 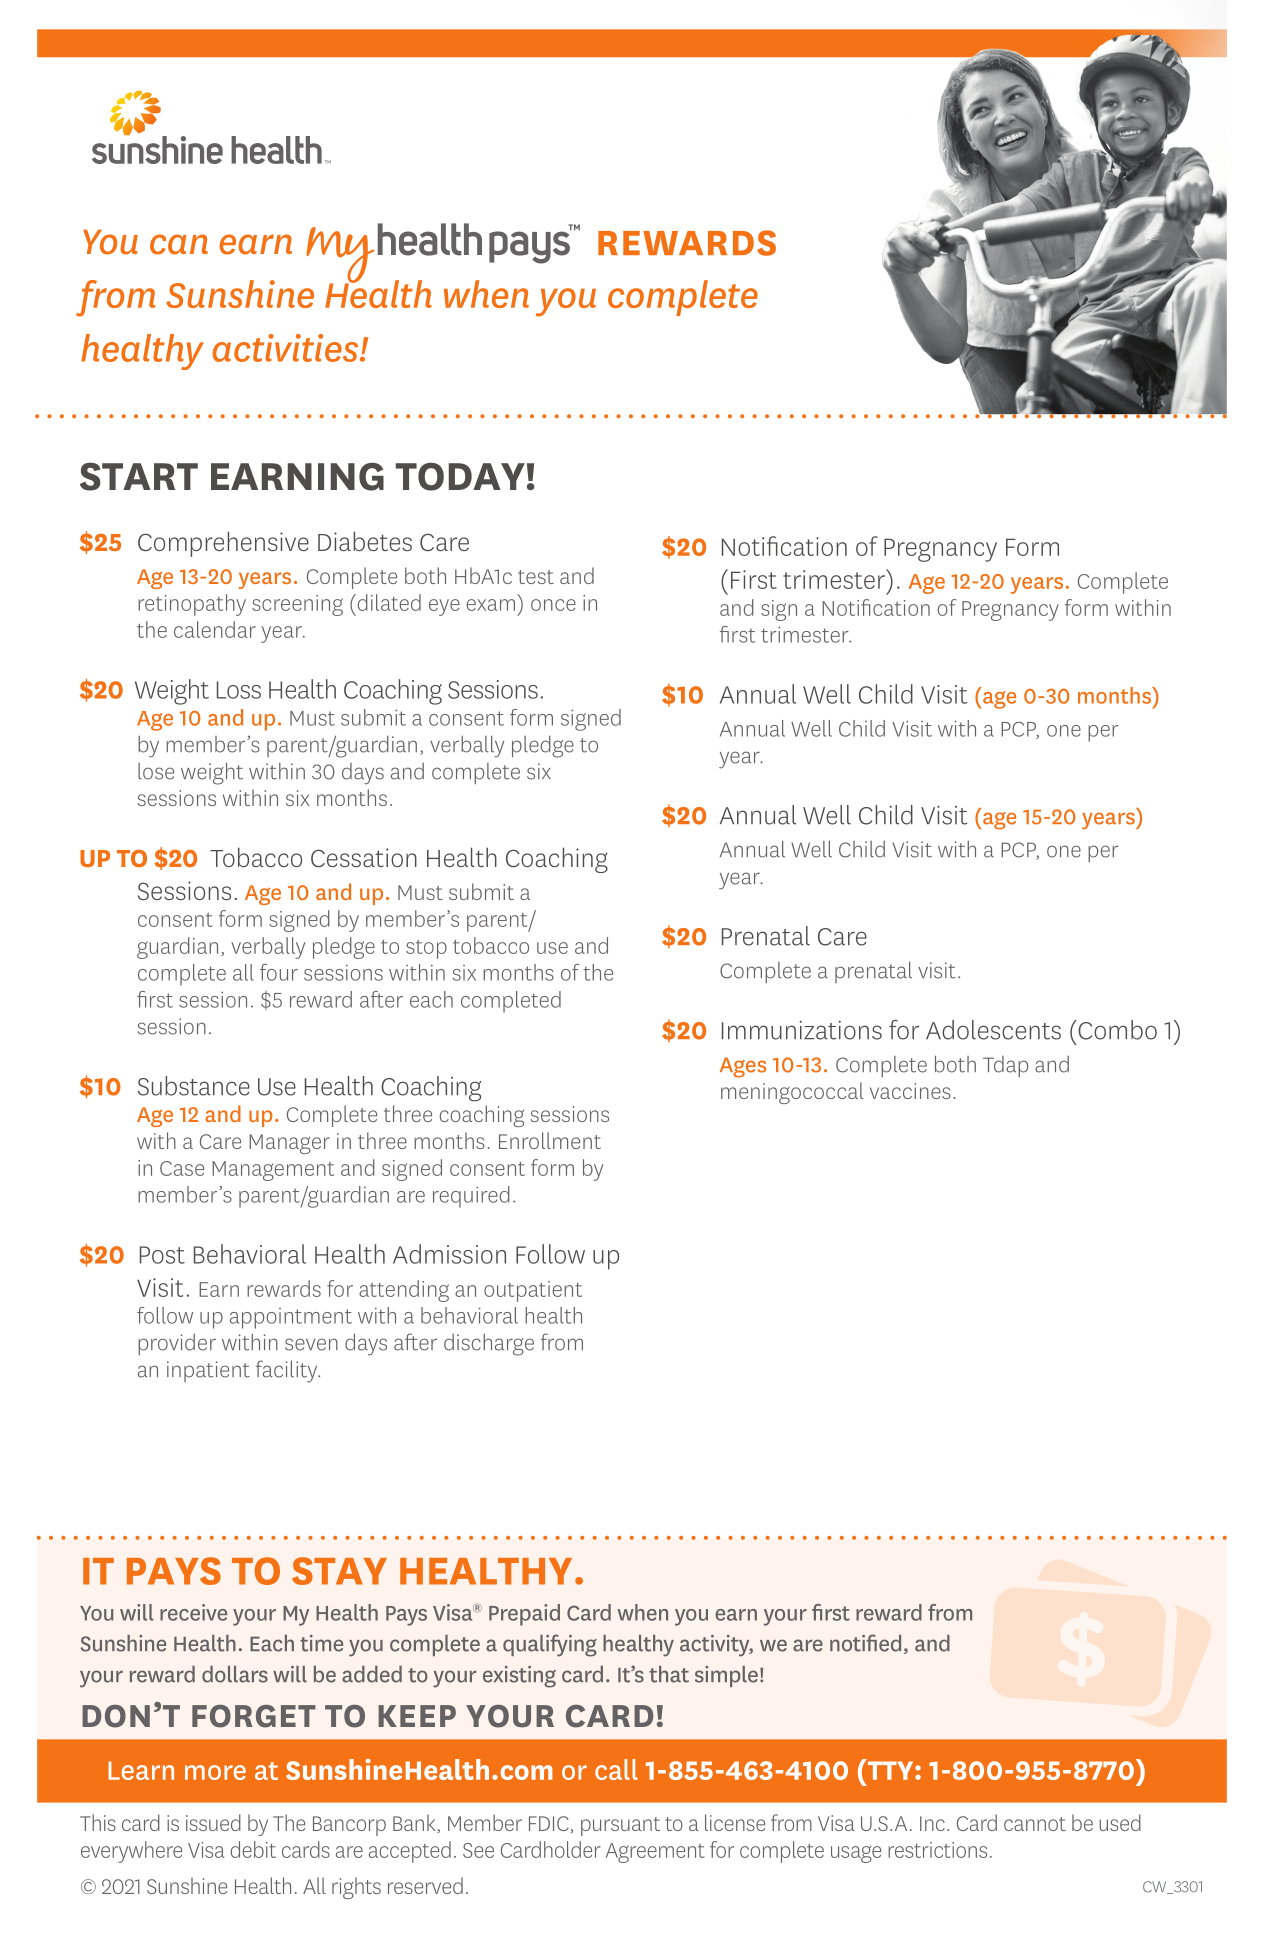 I want to click on issued, so click(x=213, y=1822).
